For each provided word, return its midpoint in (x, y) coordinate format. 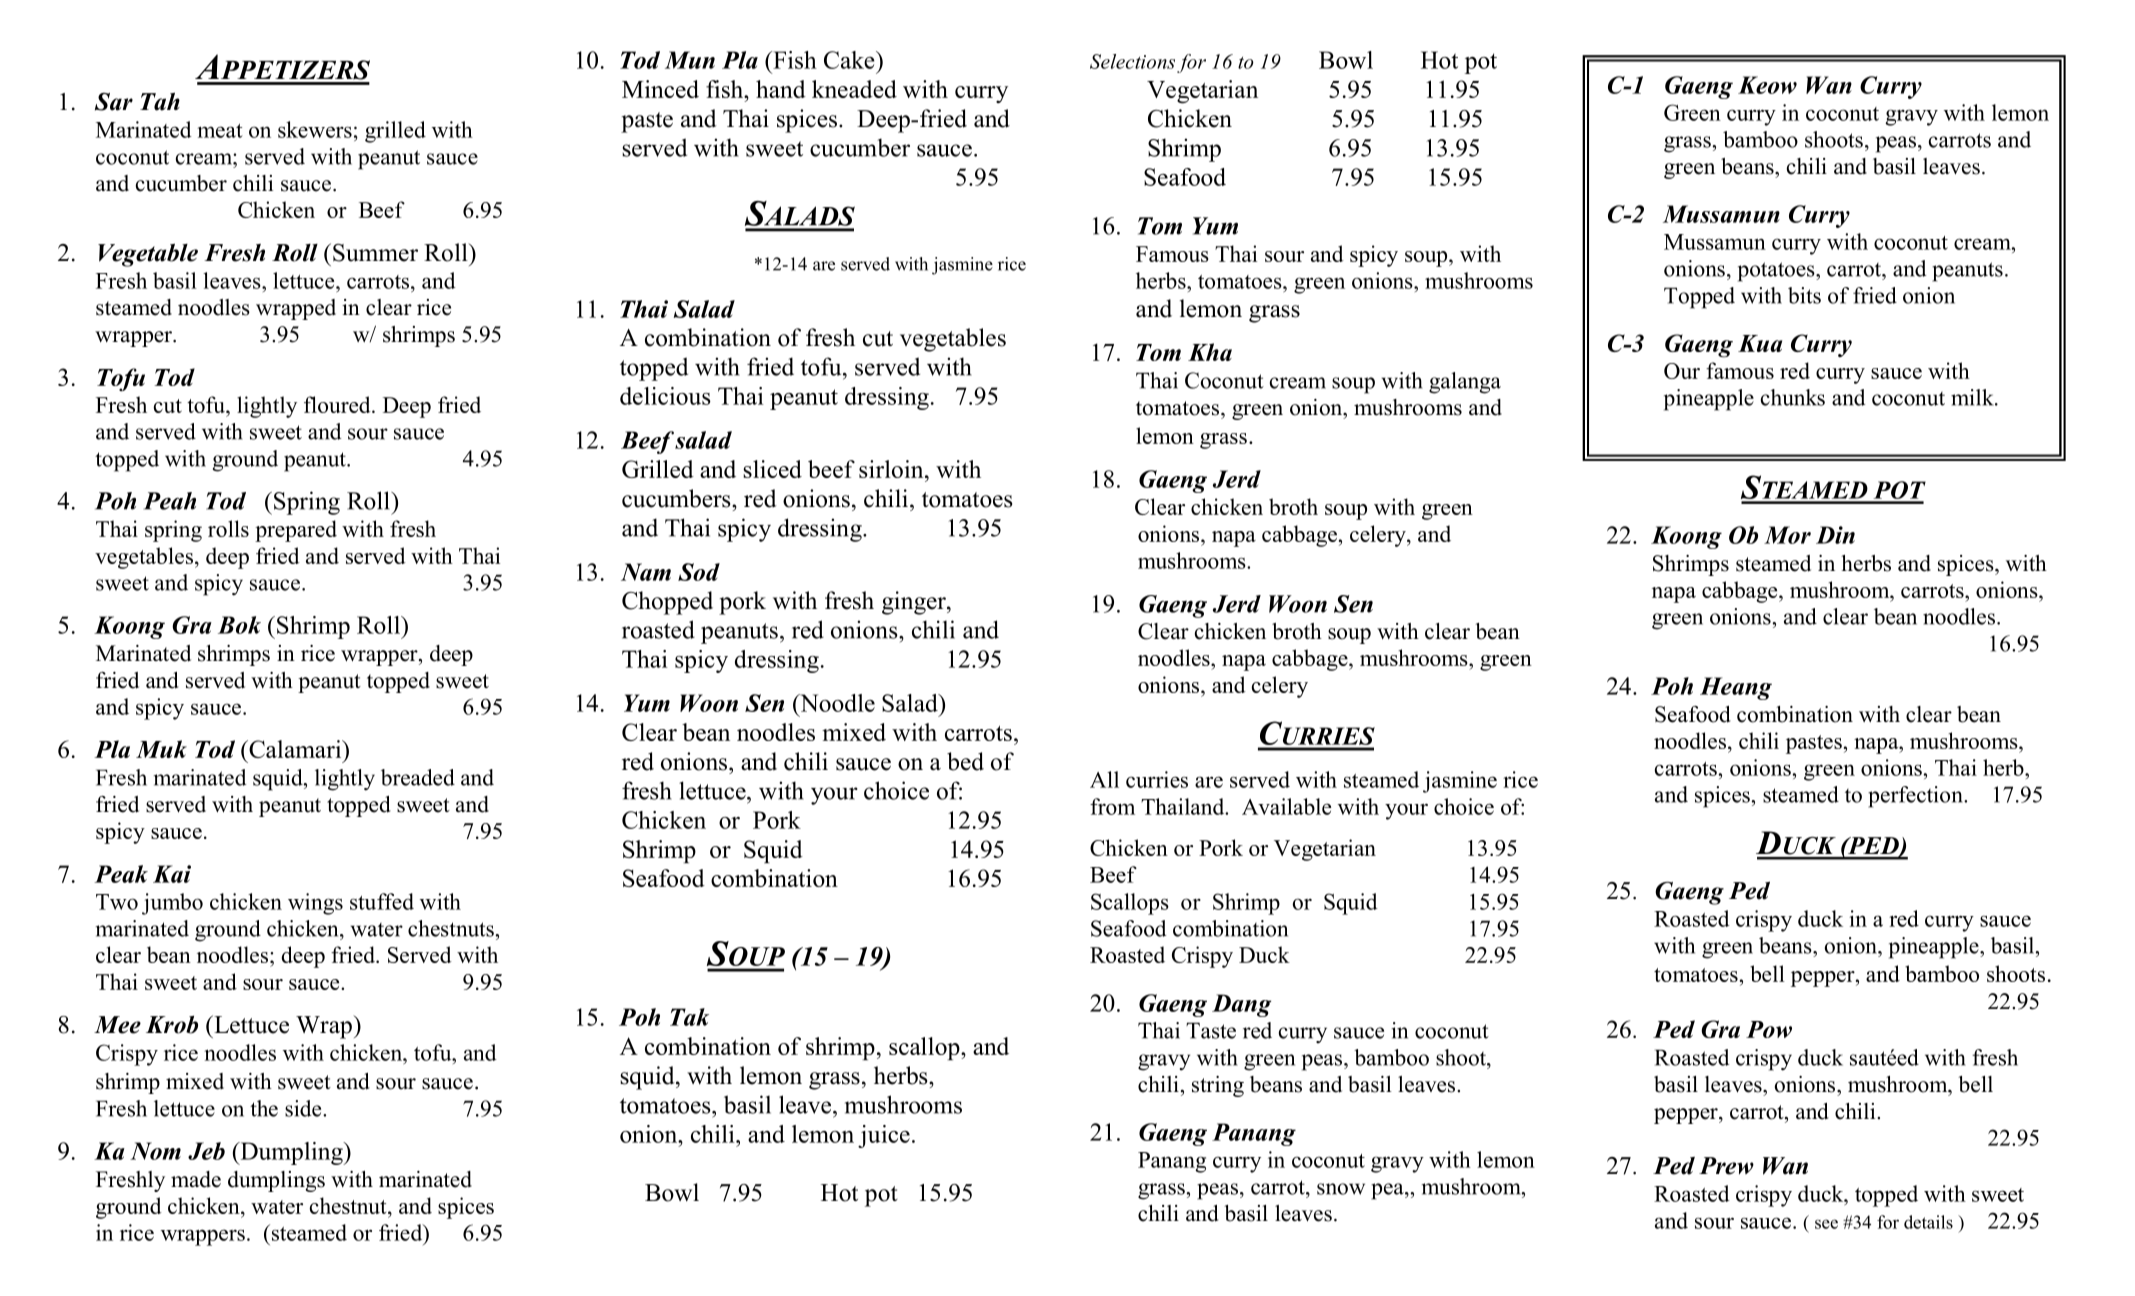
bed (965, 761)
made (196, 1179)
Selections (1132, 61)
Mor (1787, 535)
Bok (239, 625)
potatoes (1777, 272)
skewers (315, 129)
